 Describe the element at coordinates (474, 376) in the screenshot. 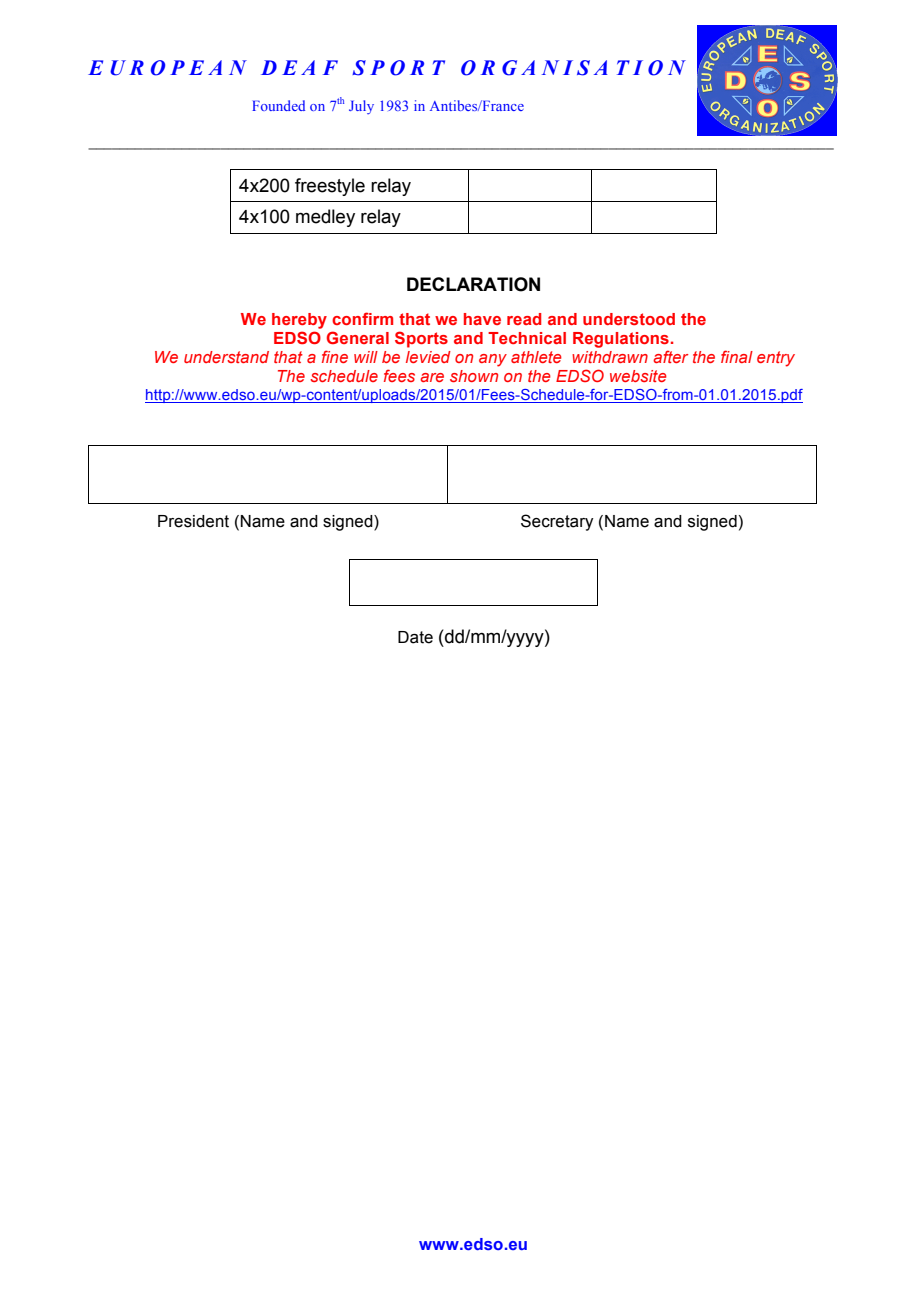

I see `shown` at that location.
